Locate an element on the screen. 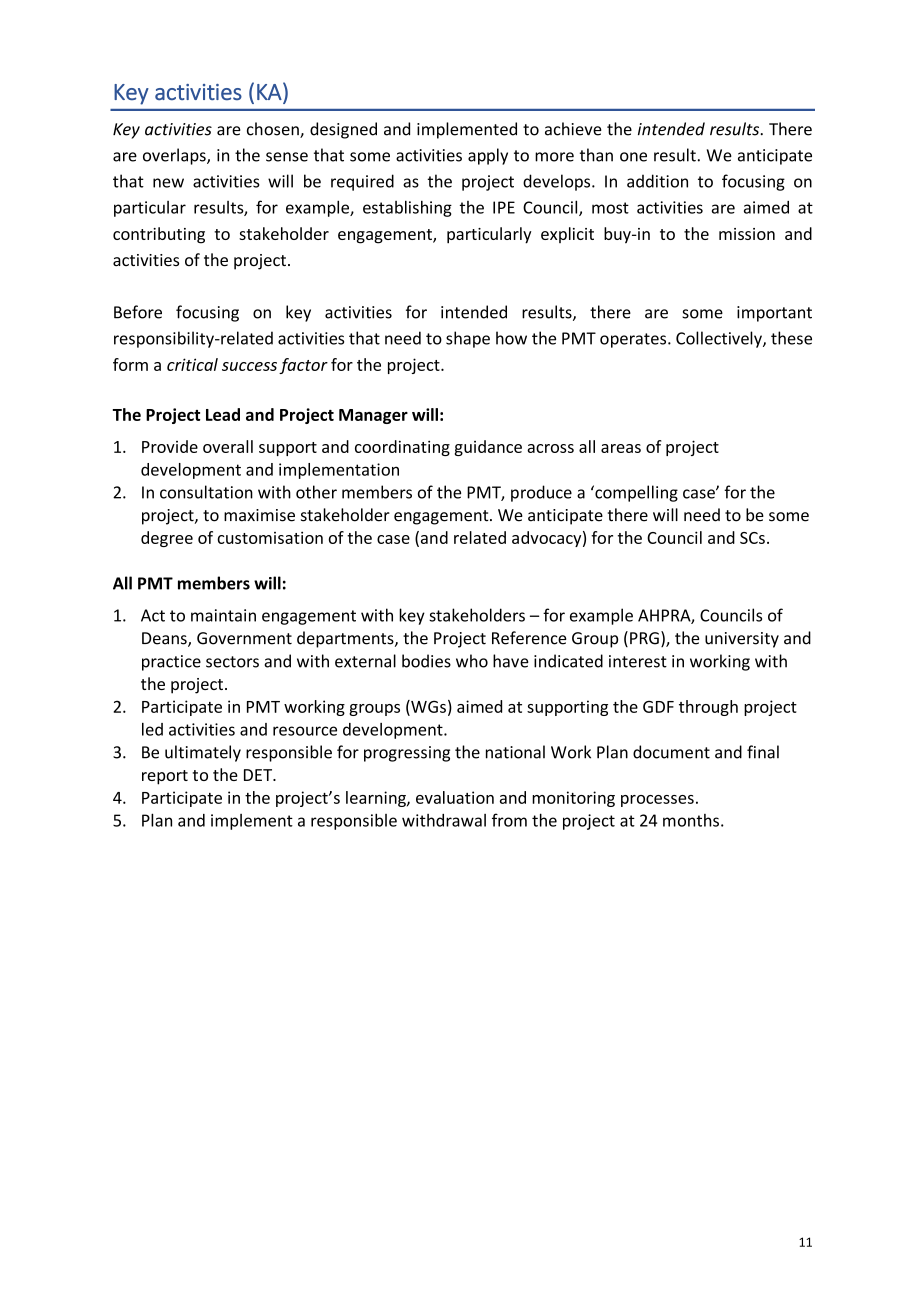  apply is located at coordinates (488, 156).
